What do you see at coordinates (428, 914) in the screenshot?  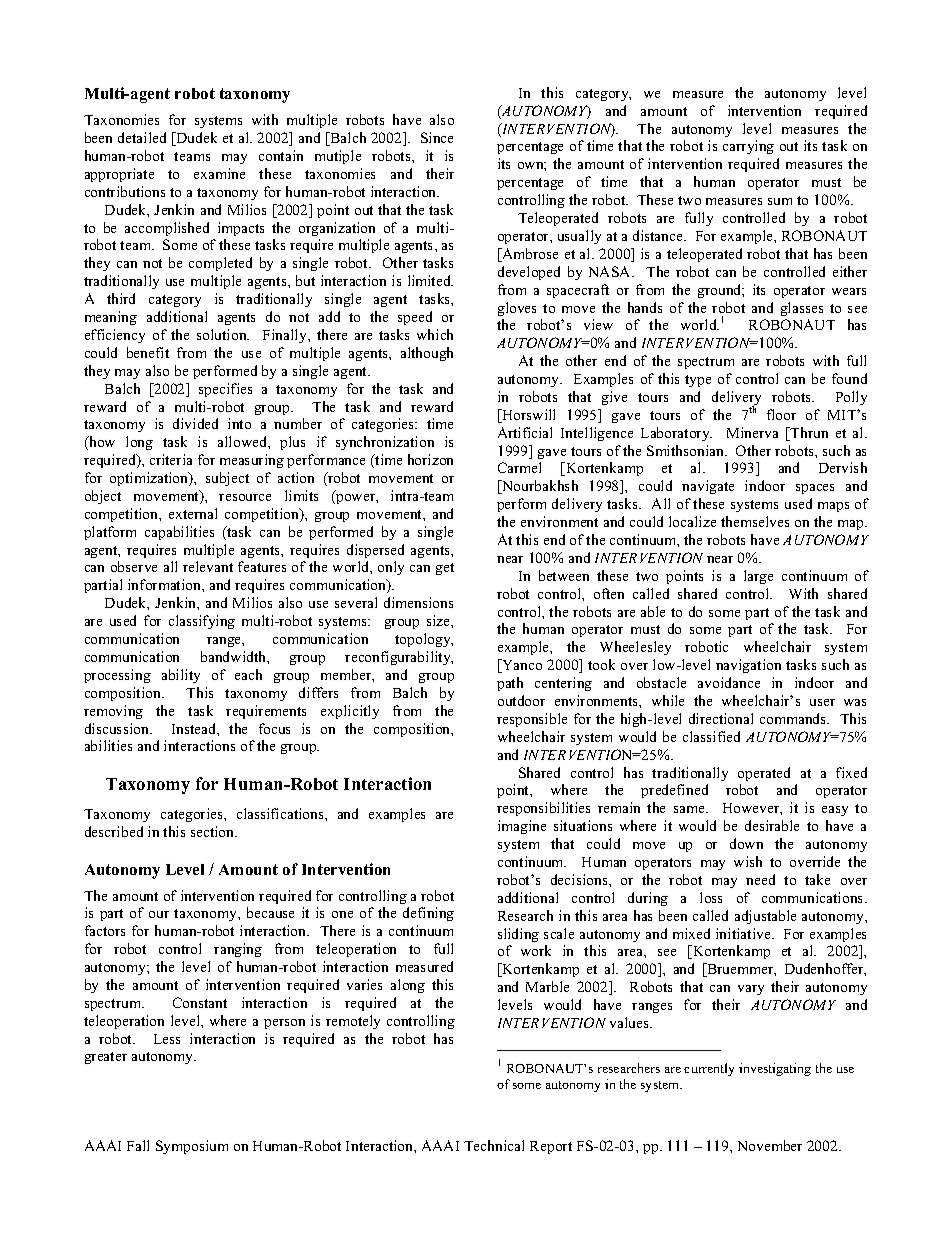 I see `defining` at bounding box center [428, 914].
